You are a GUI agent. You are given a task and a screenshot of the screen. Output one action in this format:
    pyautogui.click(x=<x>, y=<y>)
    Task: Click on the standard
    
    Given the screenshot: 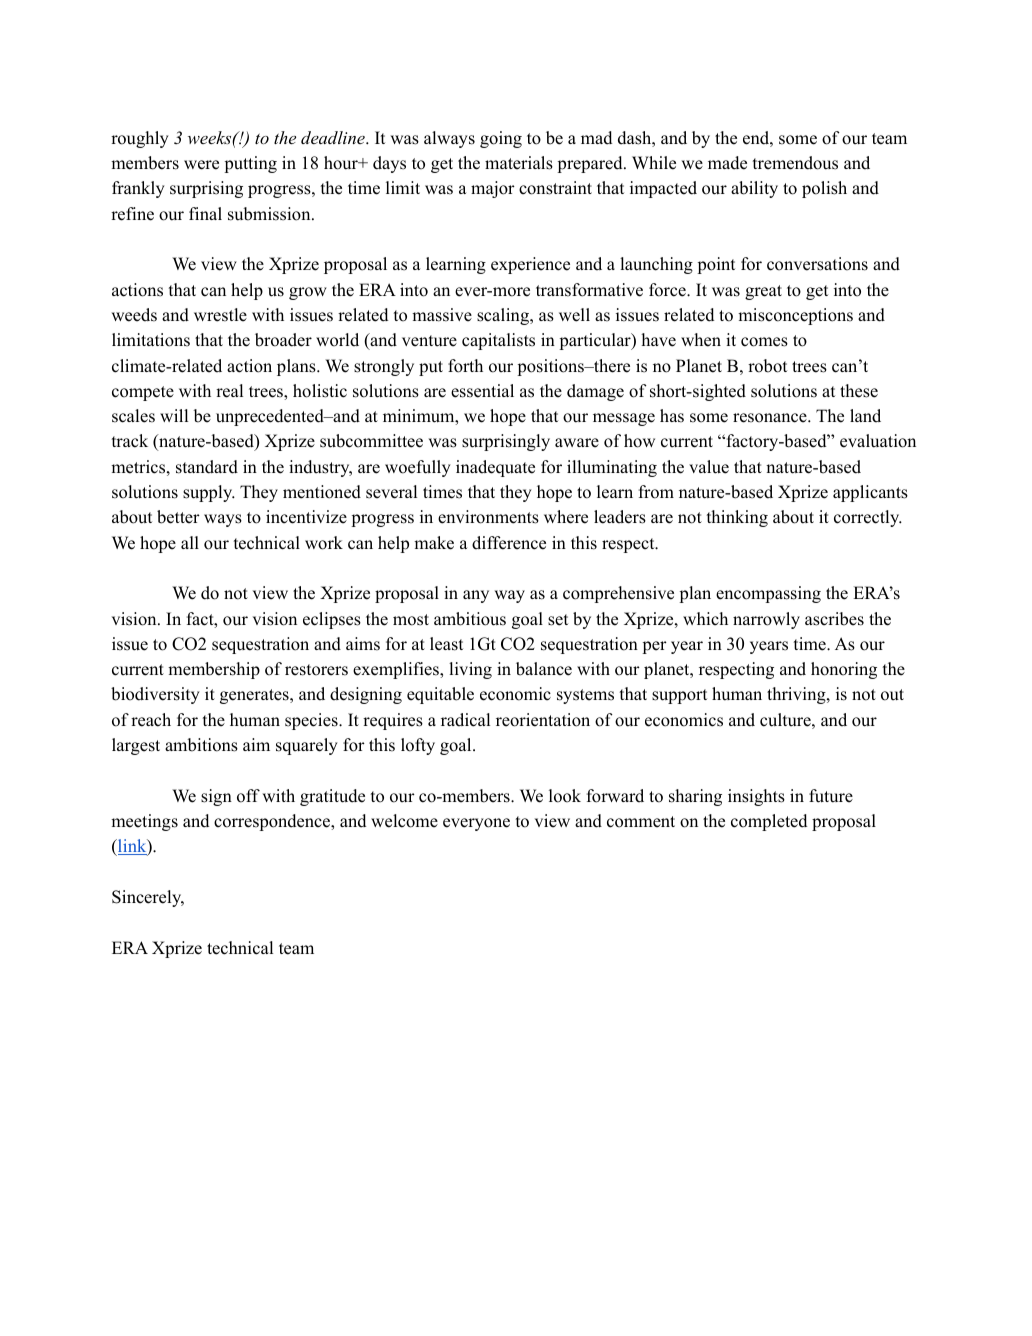 What is the action you would take?
    pyautogui.click(x=207, y=467)
